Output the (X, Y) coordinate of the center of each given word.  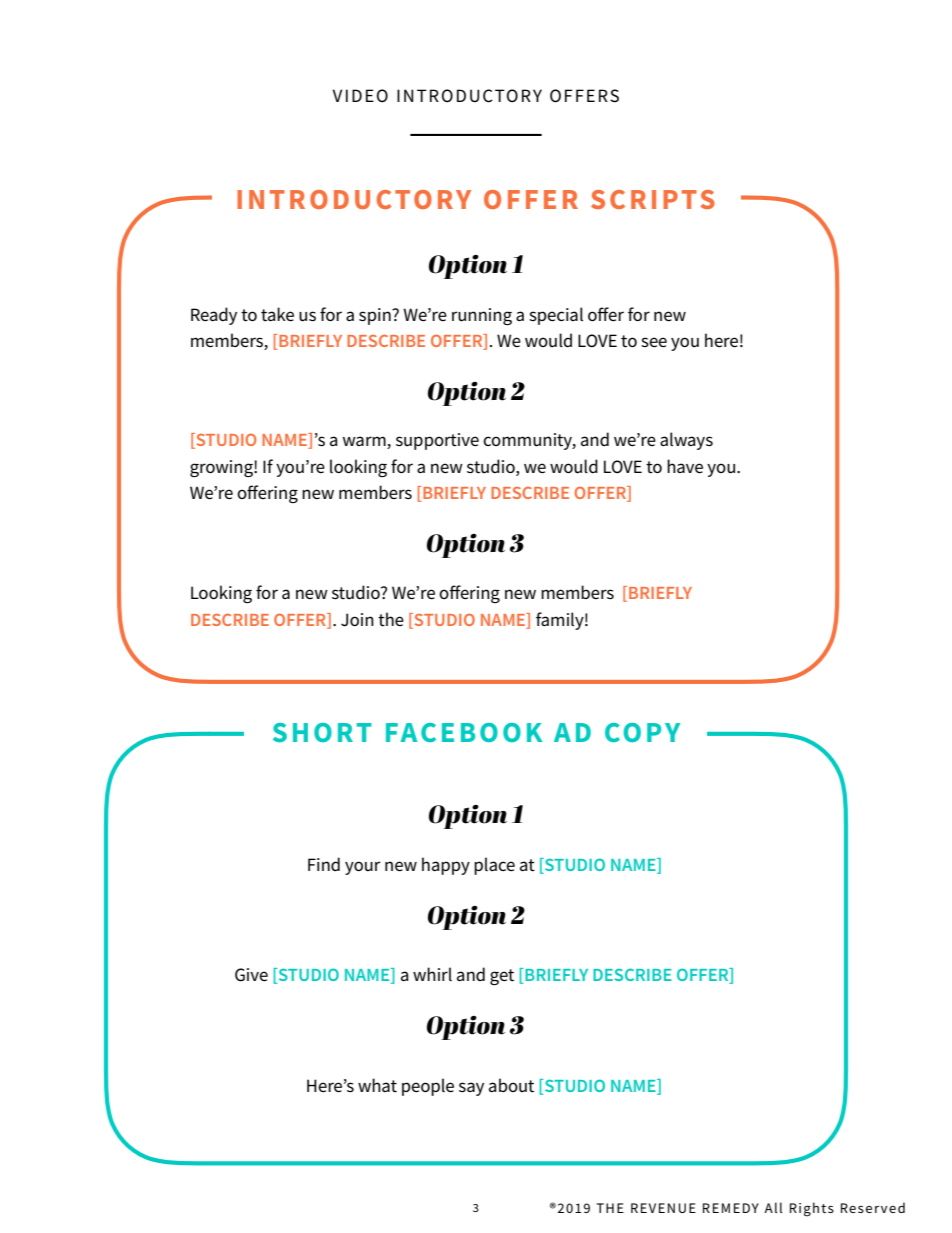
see (654, 342)
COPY (642, 732)
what (377, 1085)
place (494, 866)
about (511, 1085)
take (277, 314)
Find (324, 864)
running (482, 316)
